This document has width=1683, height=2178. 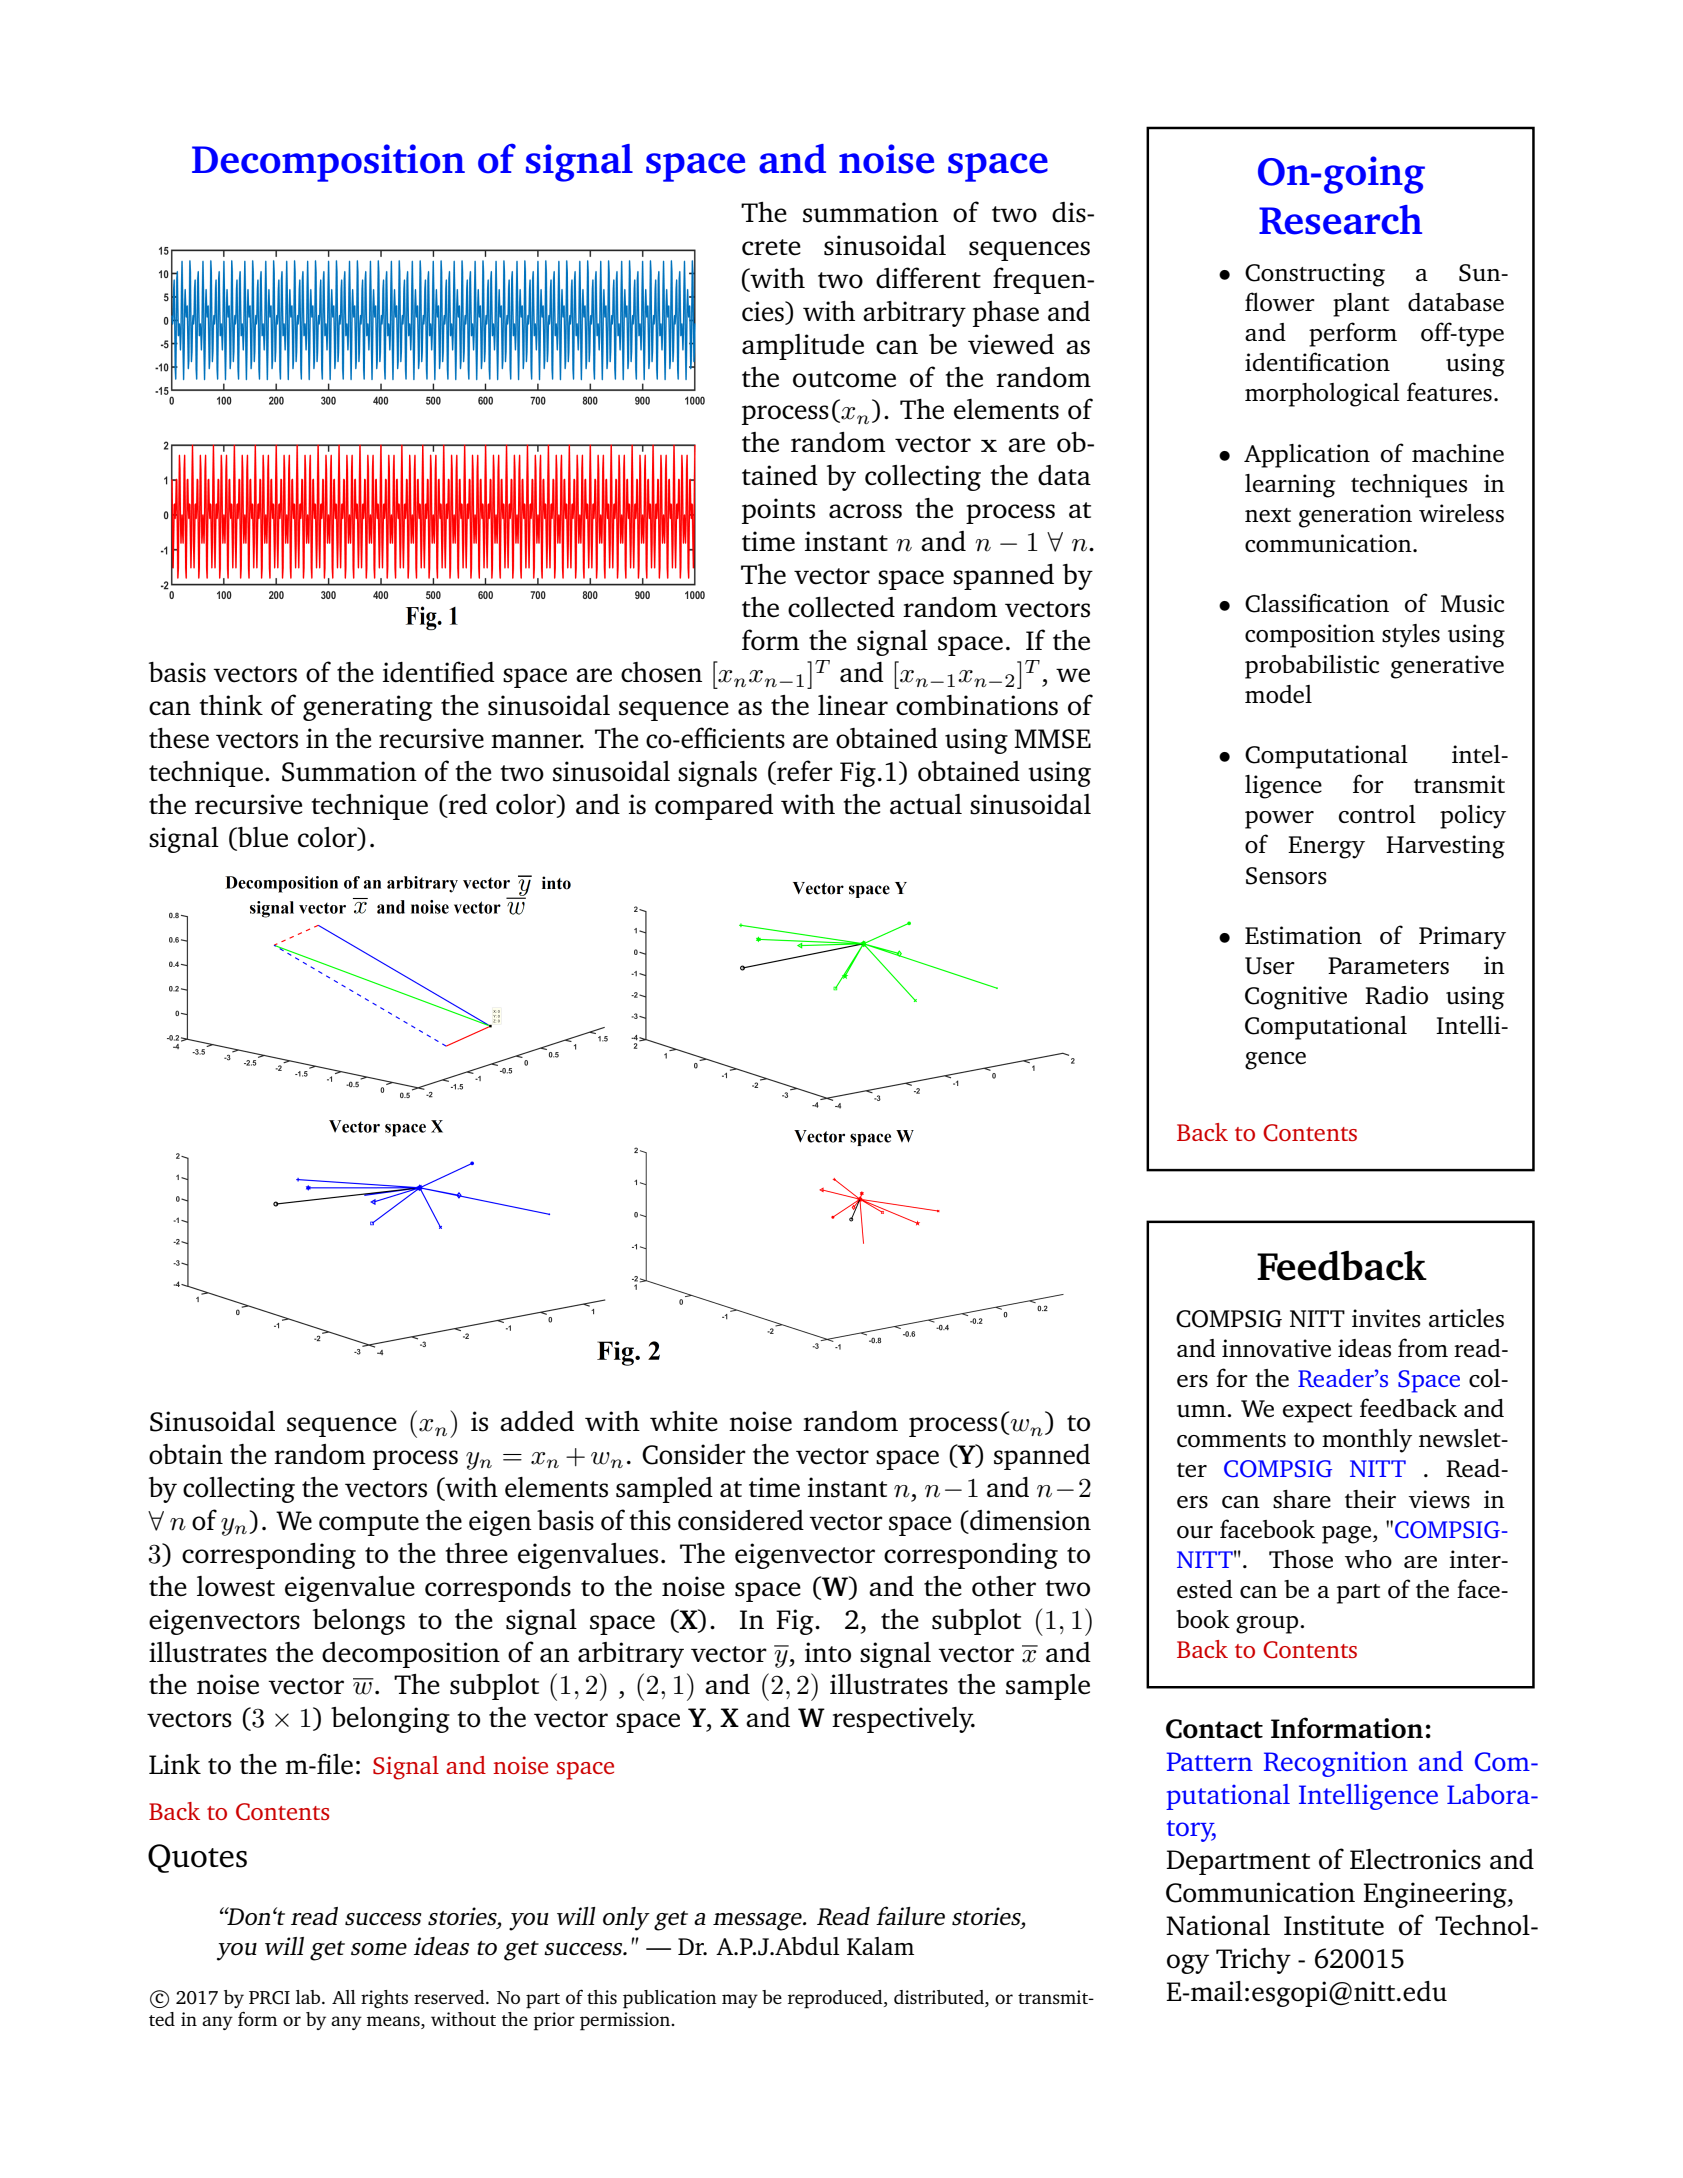 I want to click on Constructing, so click(x=1315, y=275).
